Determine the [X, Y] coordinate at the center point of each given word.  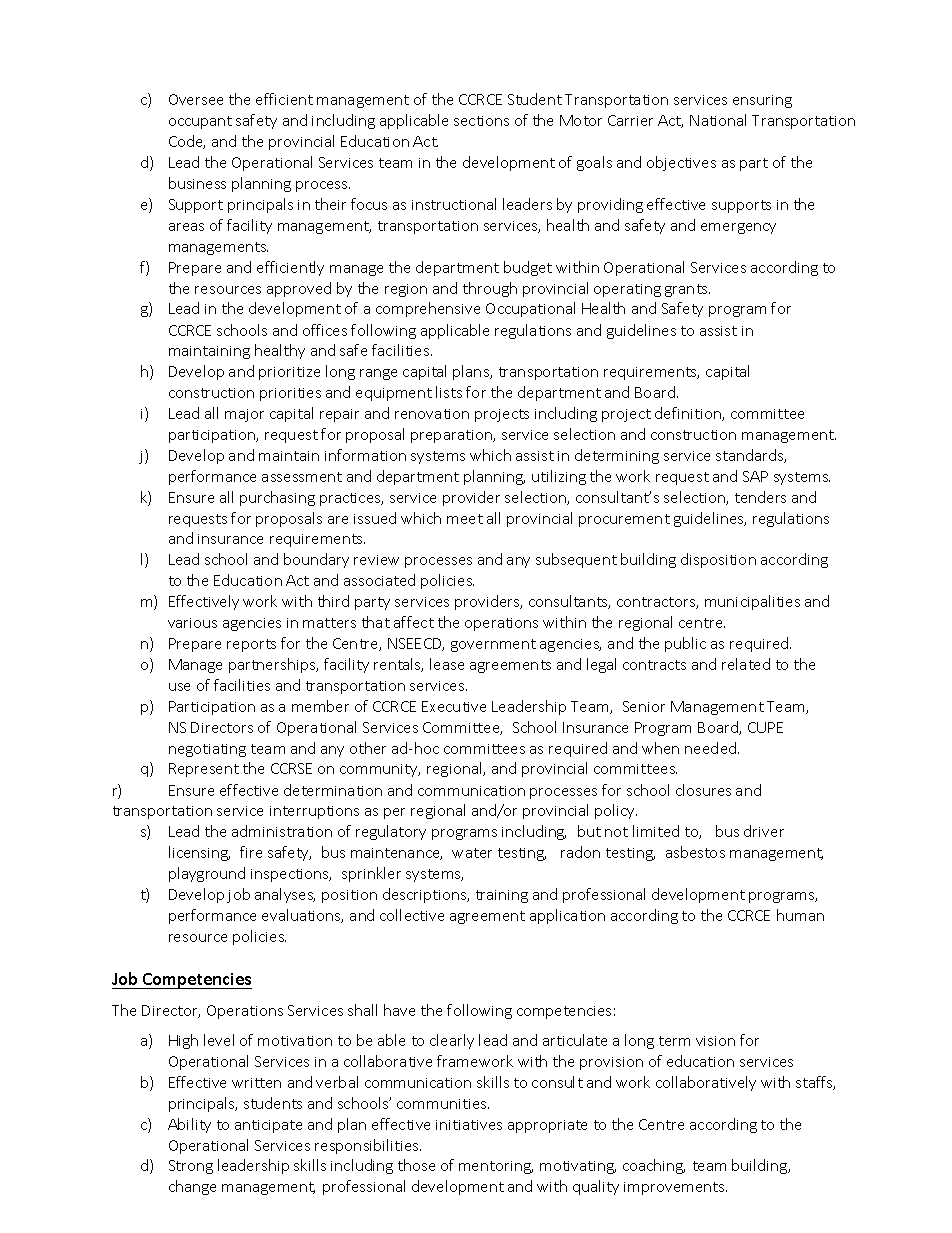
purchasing [277, 498]
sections [481, 121]
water [472, 853]
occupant [200, 122]
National [718, 120]
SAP [755, 476]
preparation [452, 436]
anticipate [268, 1126]
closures [703, 790]
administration [282, 831]
